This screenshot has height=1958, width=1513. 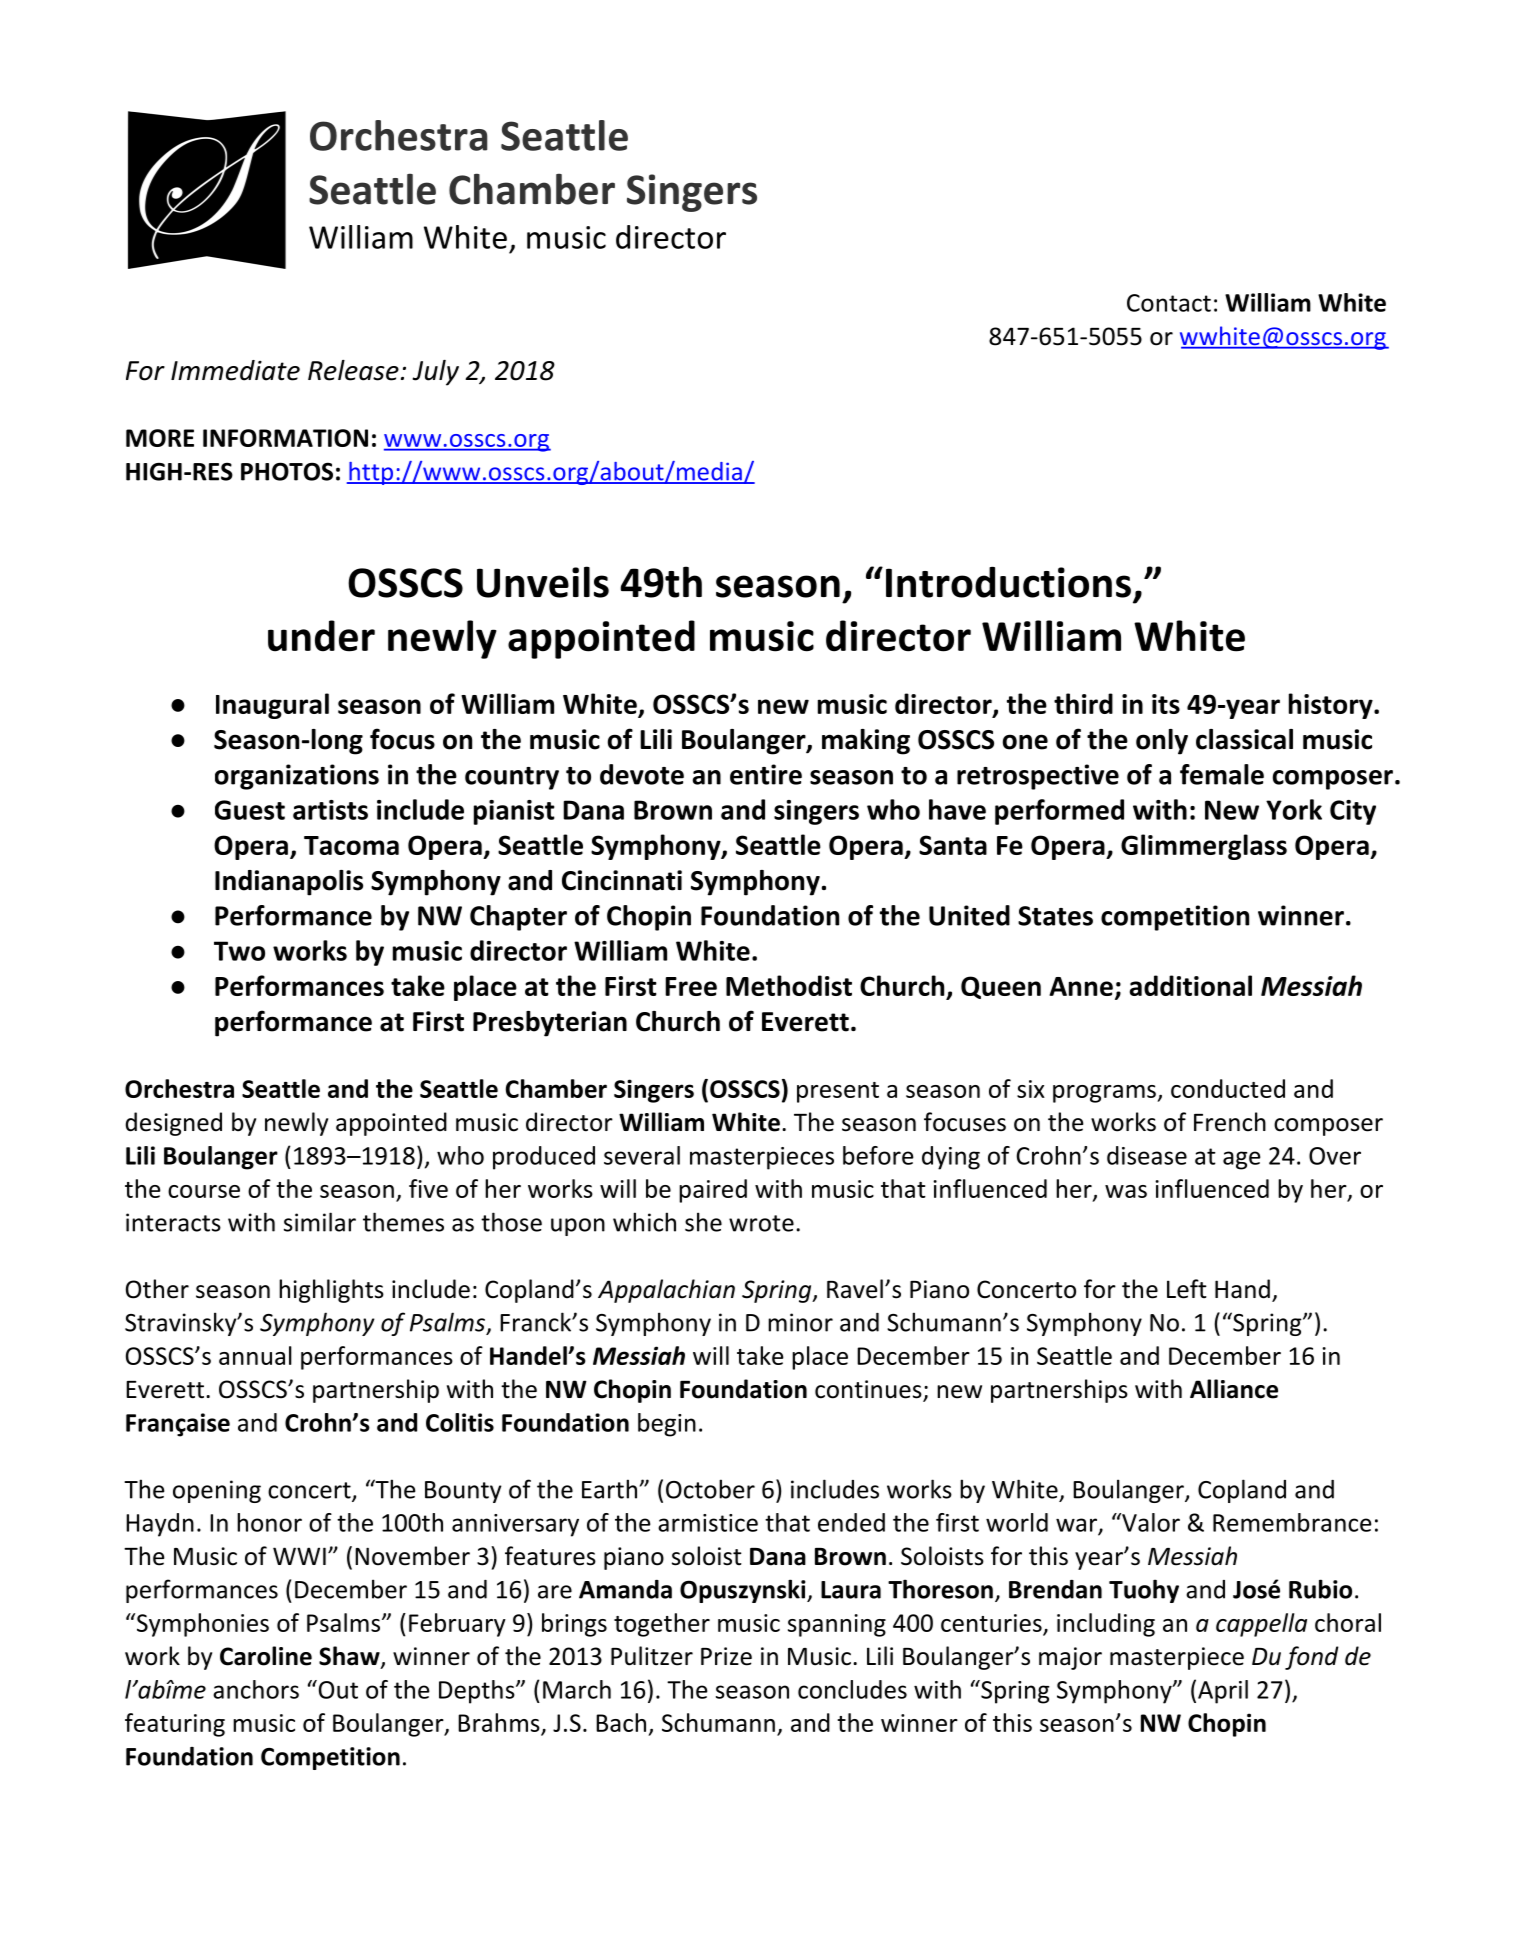 What do you see at coordinates (1191, 985) in the screenshot?
I see `additional` at bounding box center [1191, 985].
